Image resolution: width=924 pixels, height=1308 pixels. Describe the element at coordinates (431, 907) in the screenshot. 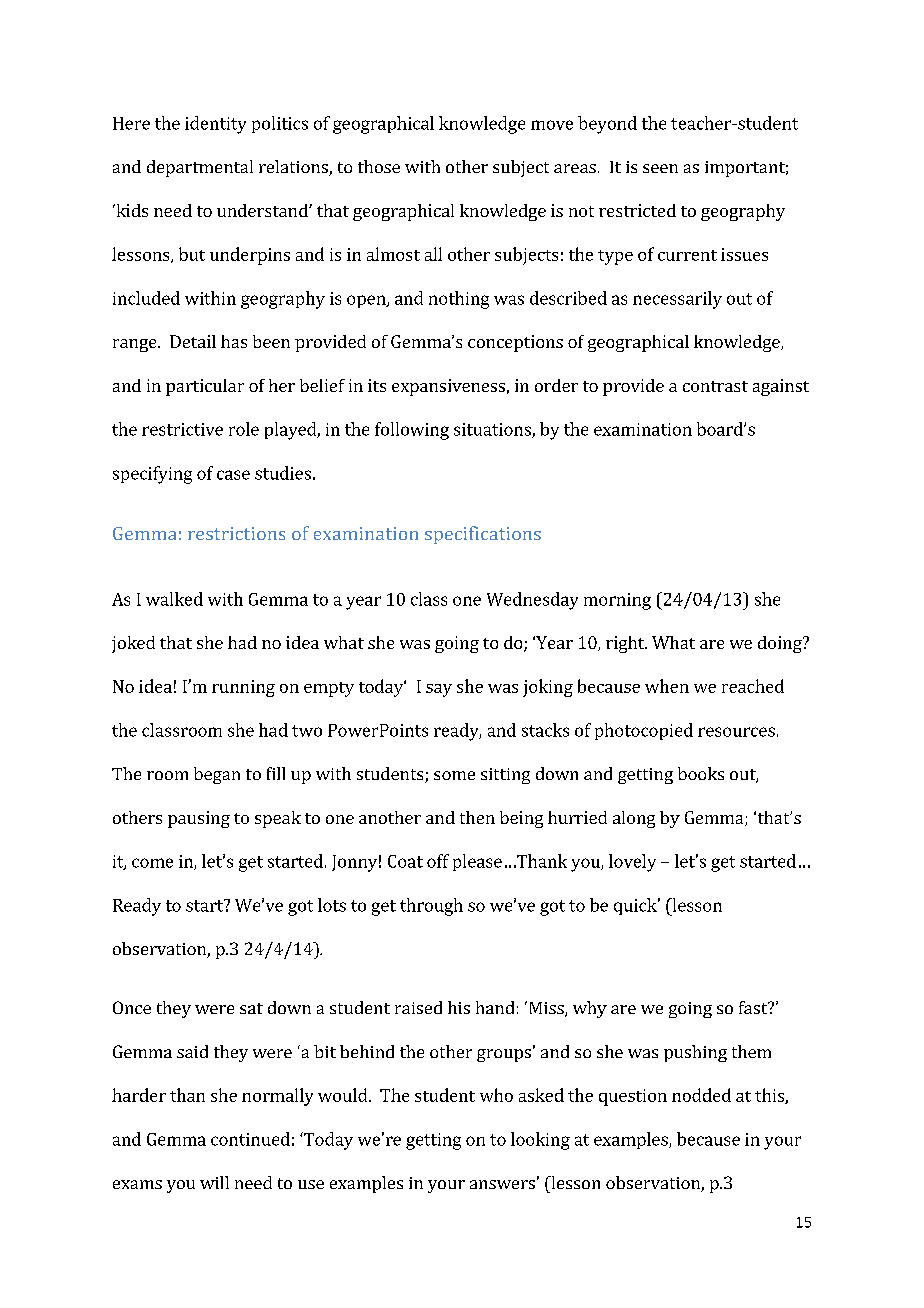

I see `through` at that location.
